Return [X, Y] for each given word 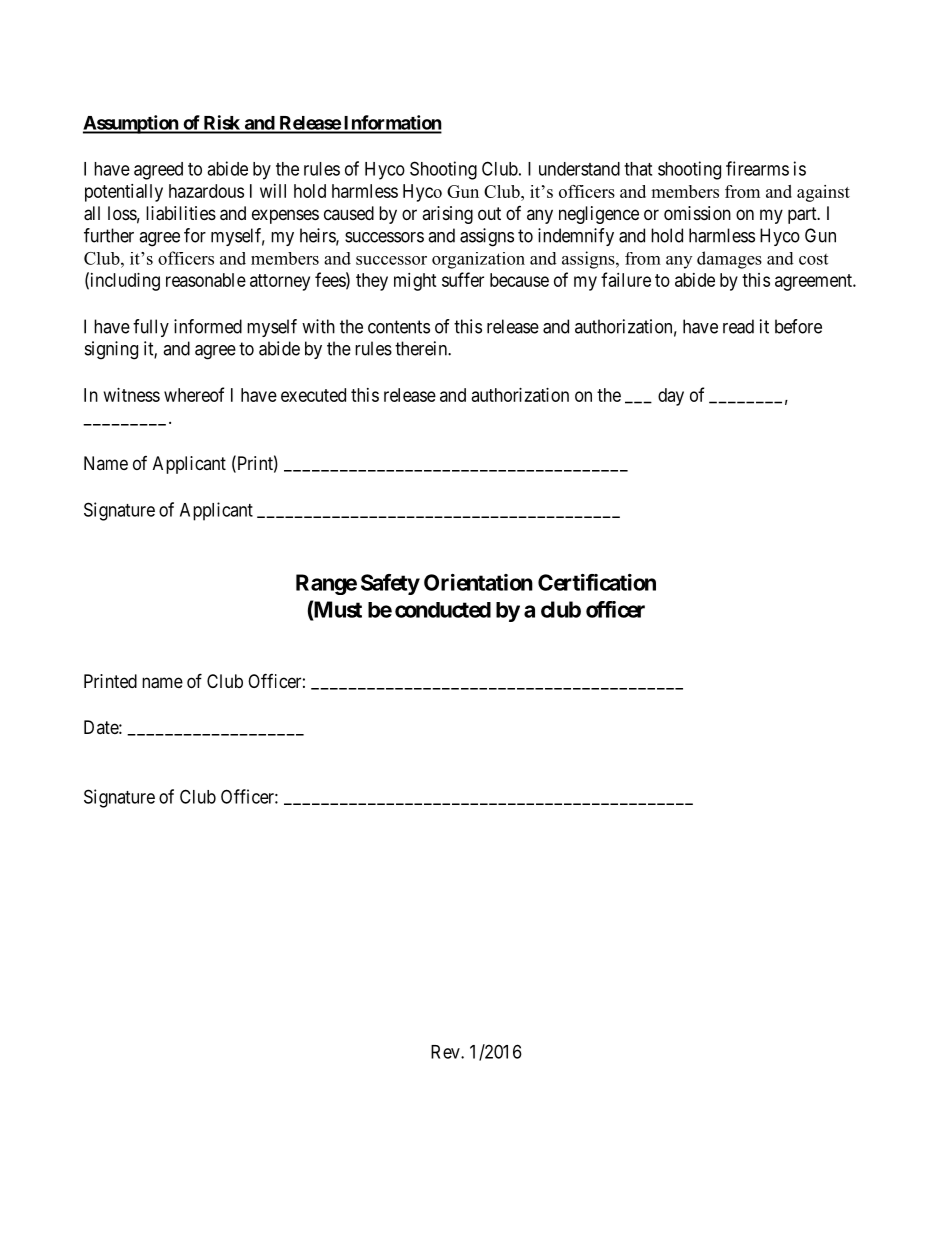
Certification [597, 582]
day [671, 397]
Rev [446, 1052]
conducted [443, 610]
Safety [390, 584]
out [489, 213]
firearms [757, 168]
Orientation [478, 582]
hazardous [206, 191]
